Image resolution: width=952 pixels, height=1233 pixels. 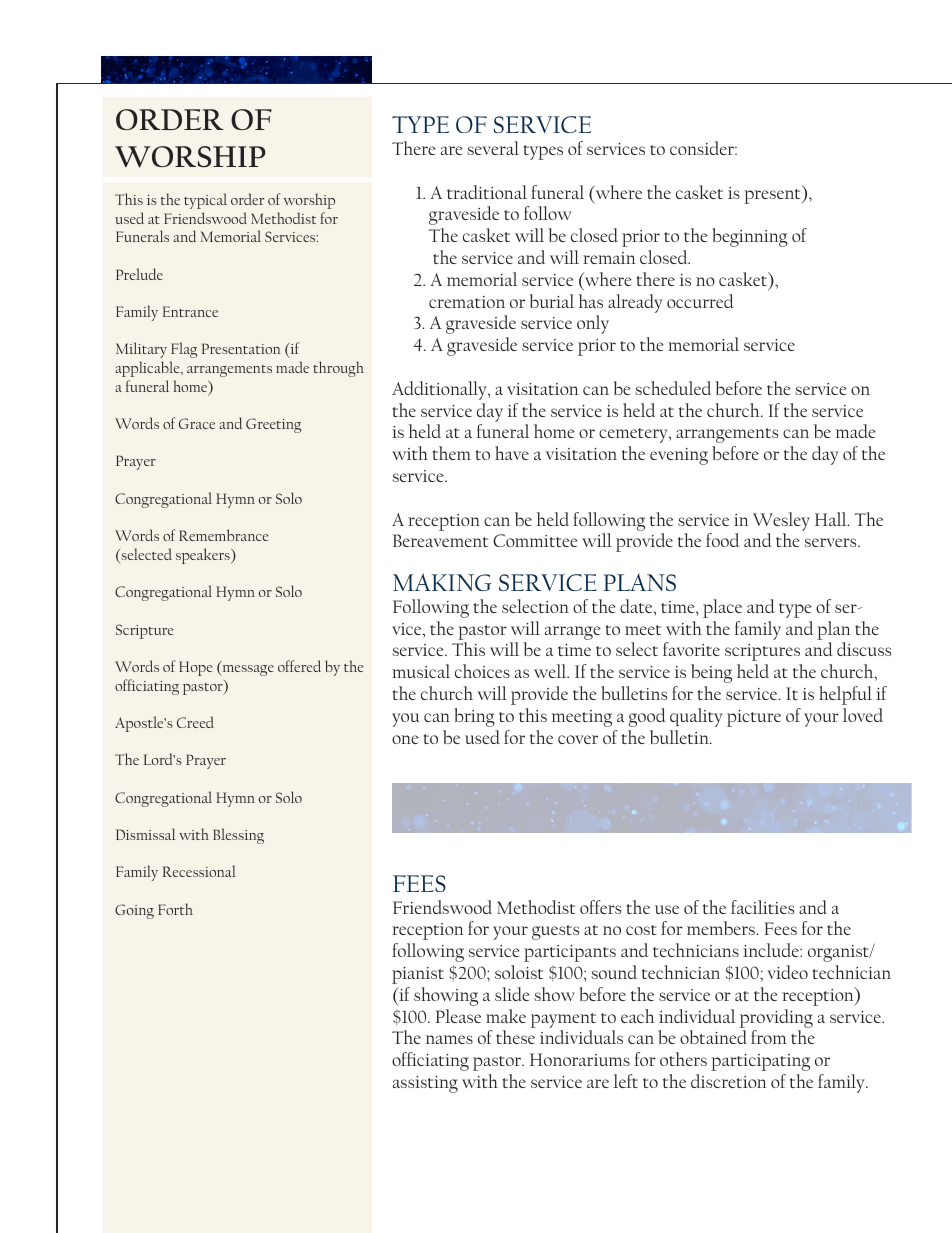 I want to click on guests, so click(x=555, y=932).
